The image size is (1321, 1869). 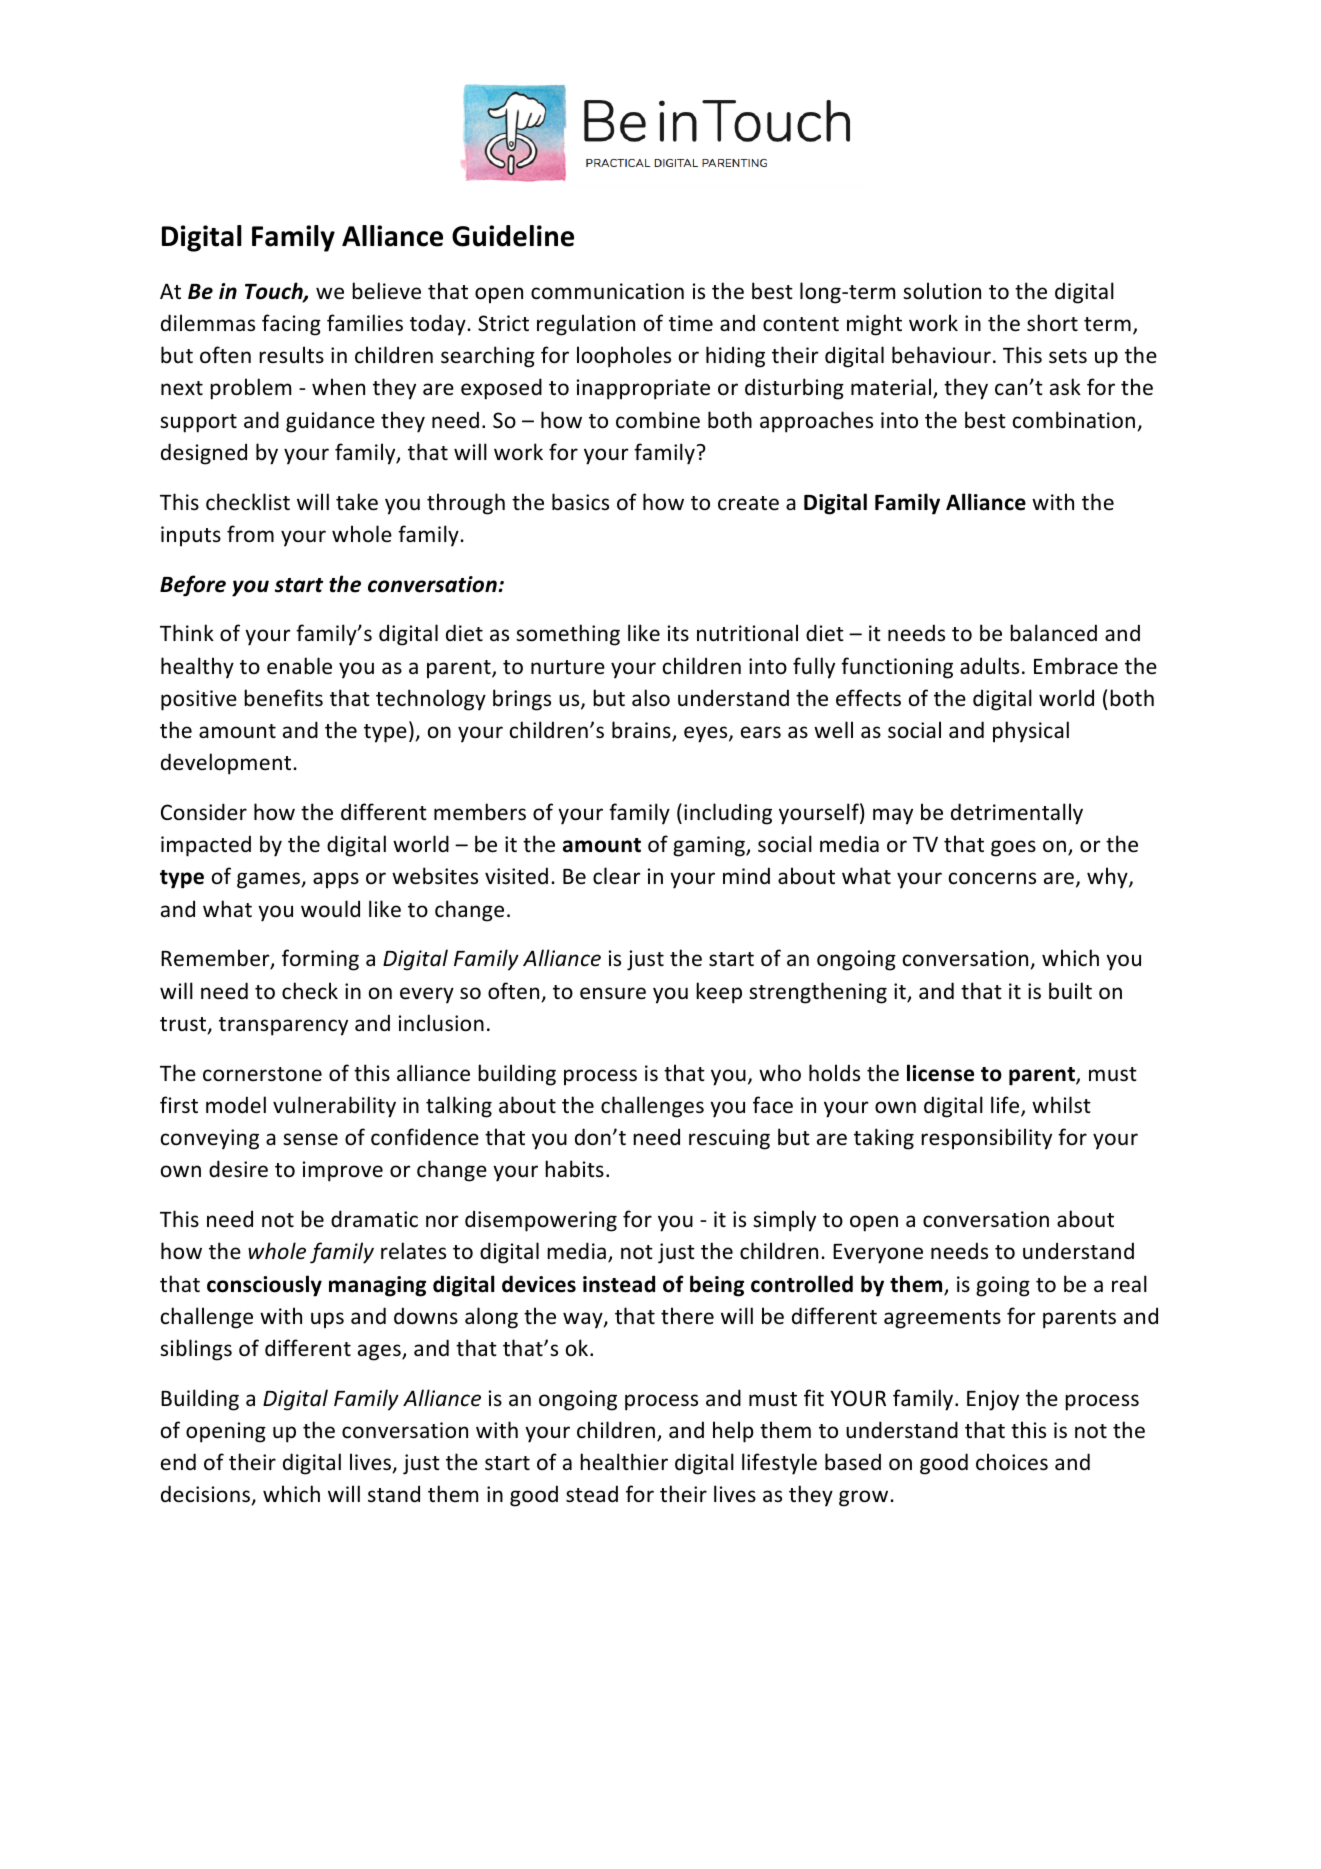 What do you see at coordinates (1013, 848) in the screenshot?
I see `goes` at bounding box center [1013, 848].
